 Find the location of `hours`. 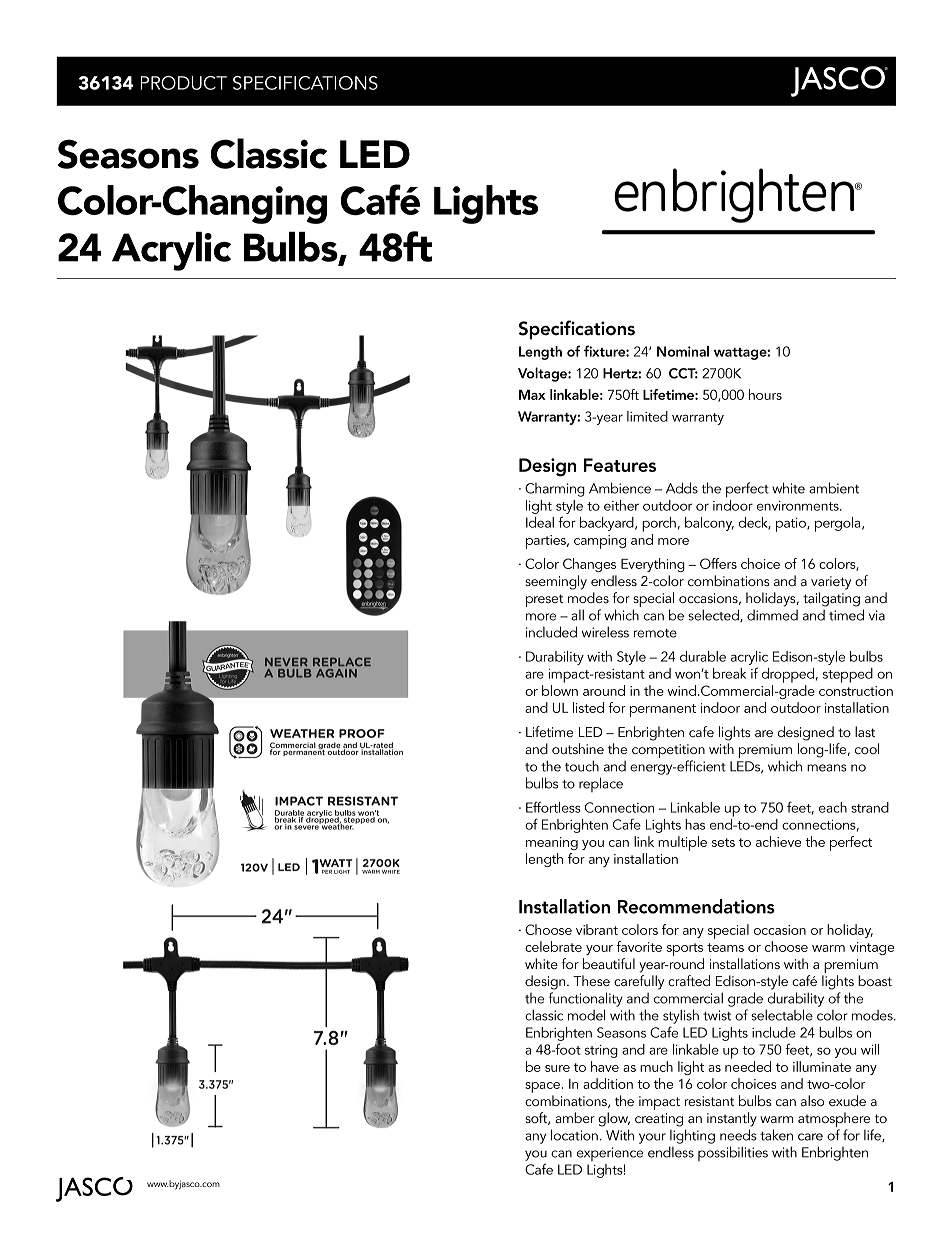

hours is located at coordinates (765, 394).
